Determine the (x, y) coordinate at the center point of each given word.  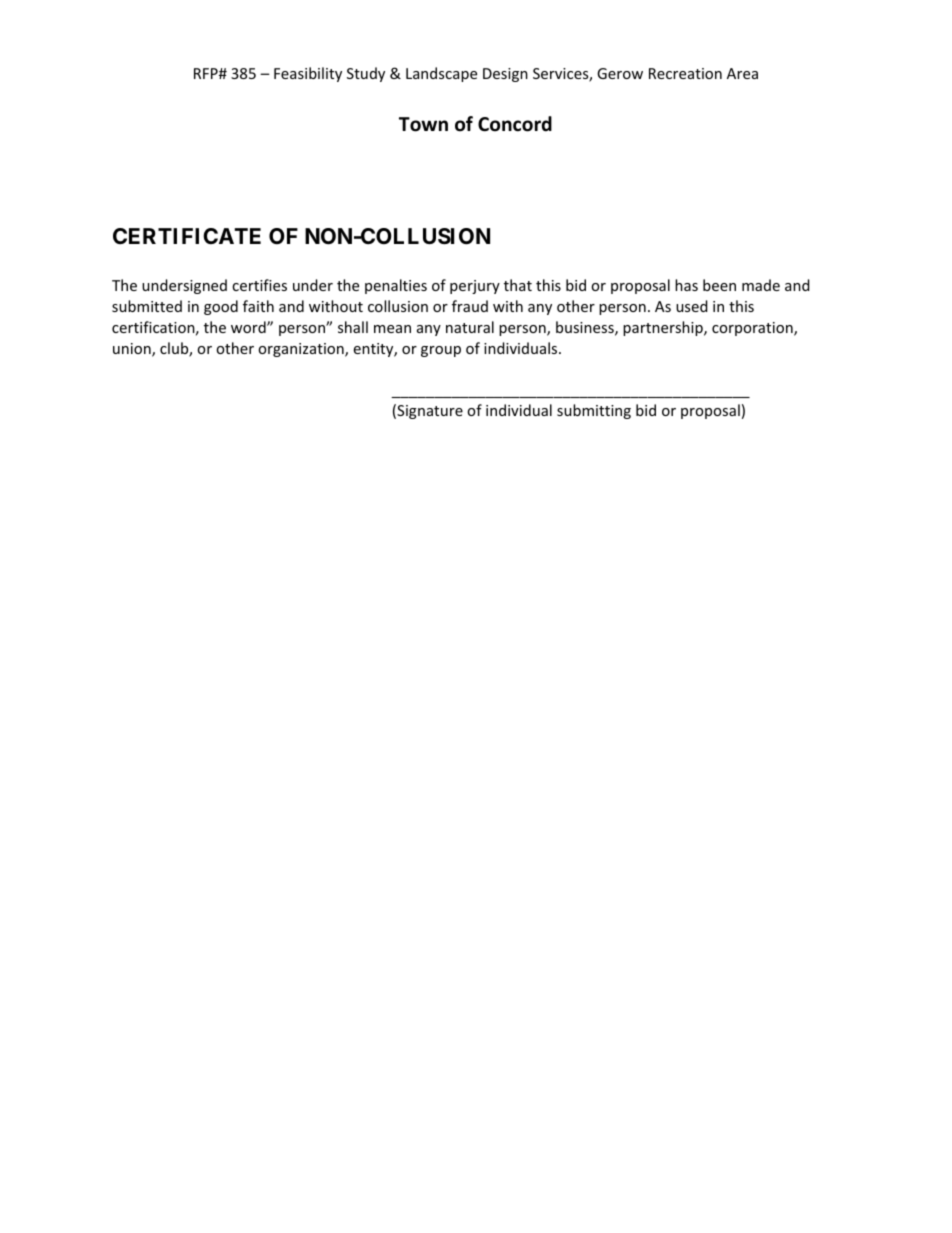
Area (742, 73)
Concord (515, 124)
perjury (475, 287)
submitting (594, 411)
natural (470, 327)
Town (423, 124)
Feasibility (308, 74)
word (249, 327)
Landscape (441, 74)
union (133, 350)
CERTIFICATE (187, 236)
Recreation (685, 73)
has (686, 285)
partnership (664, 328)
